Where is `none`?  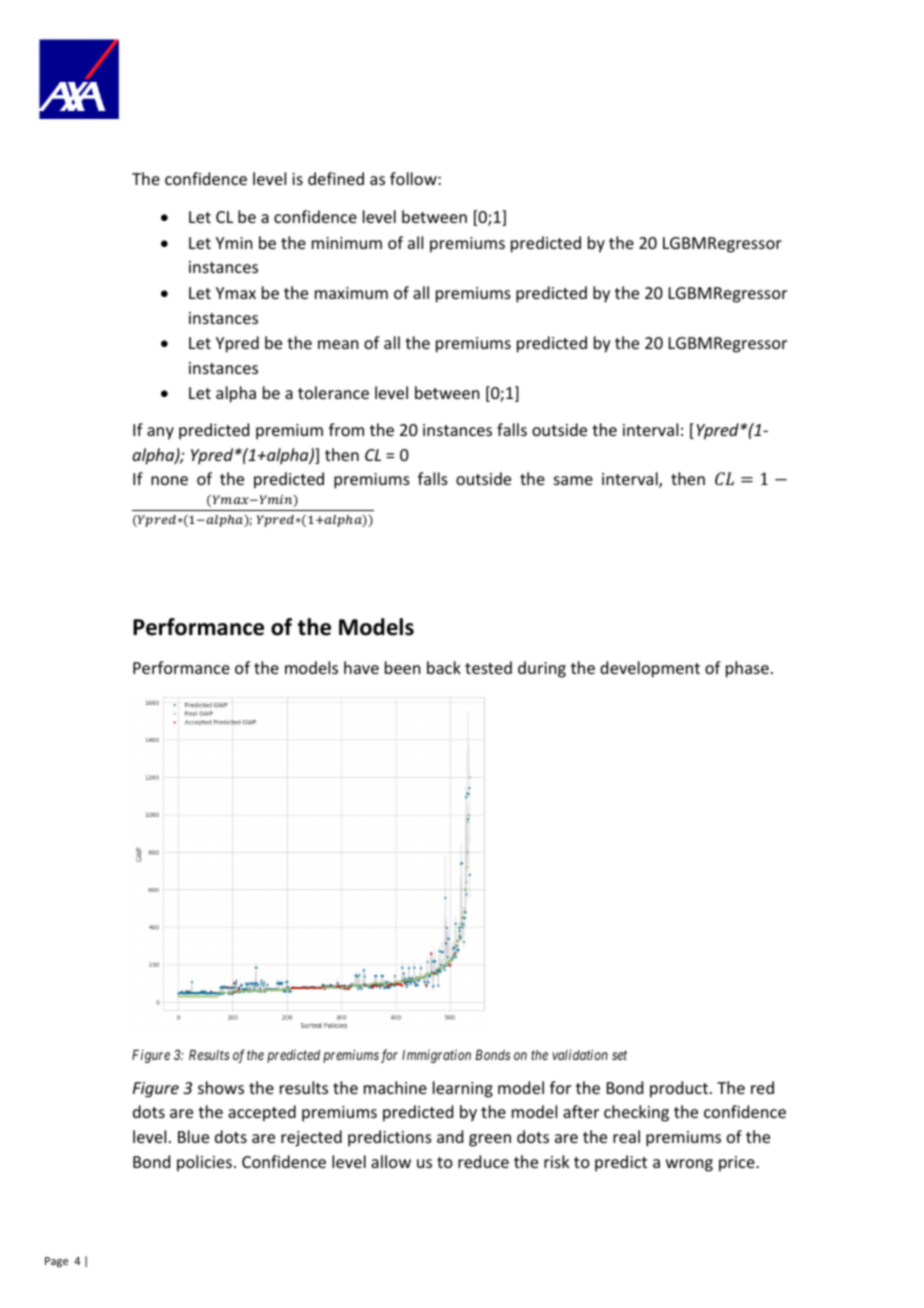
none is located at coordinates (169, 480).
